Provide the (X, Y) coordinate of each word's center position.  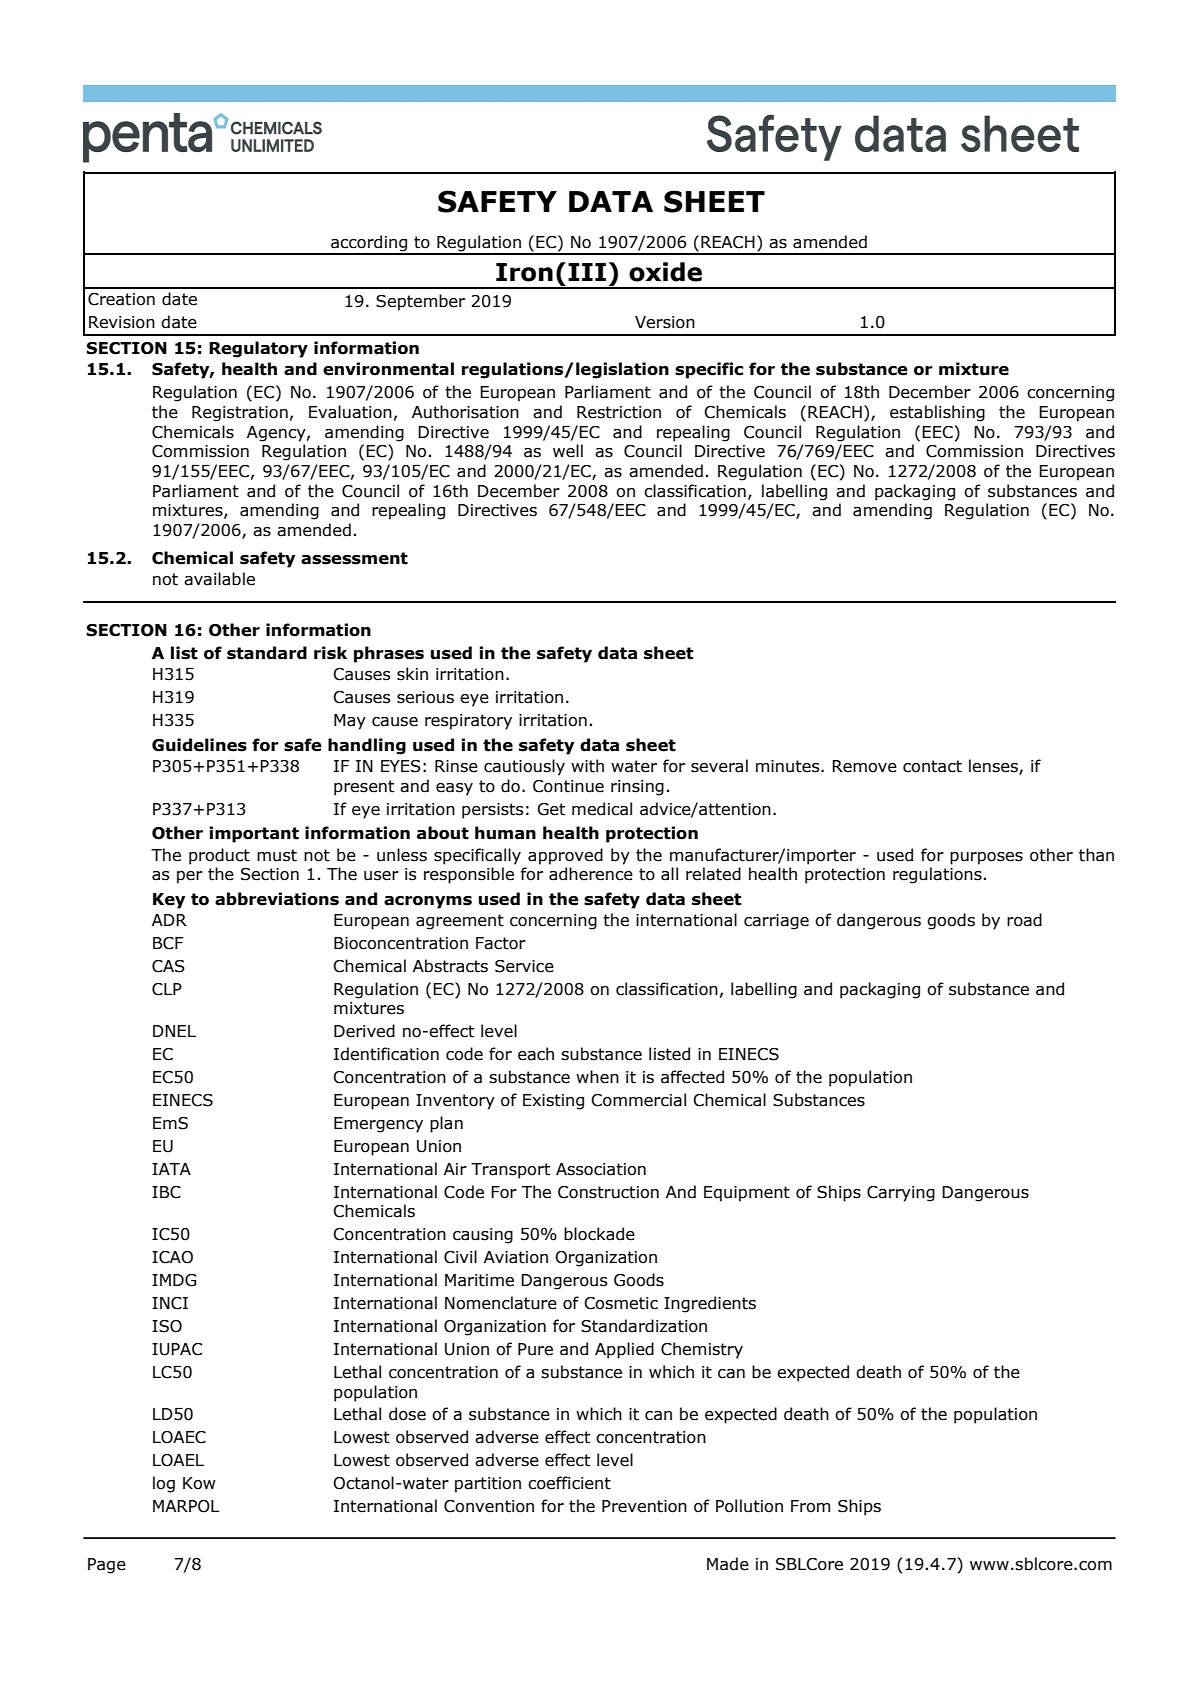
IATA (171, 1169)
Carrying (901, 1194)
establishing (937, 413)
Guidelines (199, 745)
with (587, 766)
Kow (199, 1483)
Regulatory (258, 349)
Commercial (638, 1100)
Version (665, 322)
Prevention (644, 1506)
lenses (994, 767)
